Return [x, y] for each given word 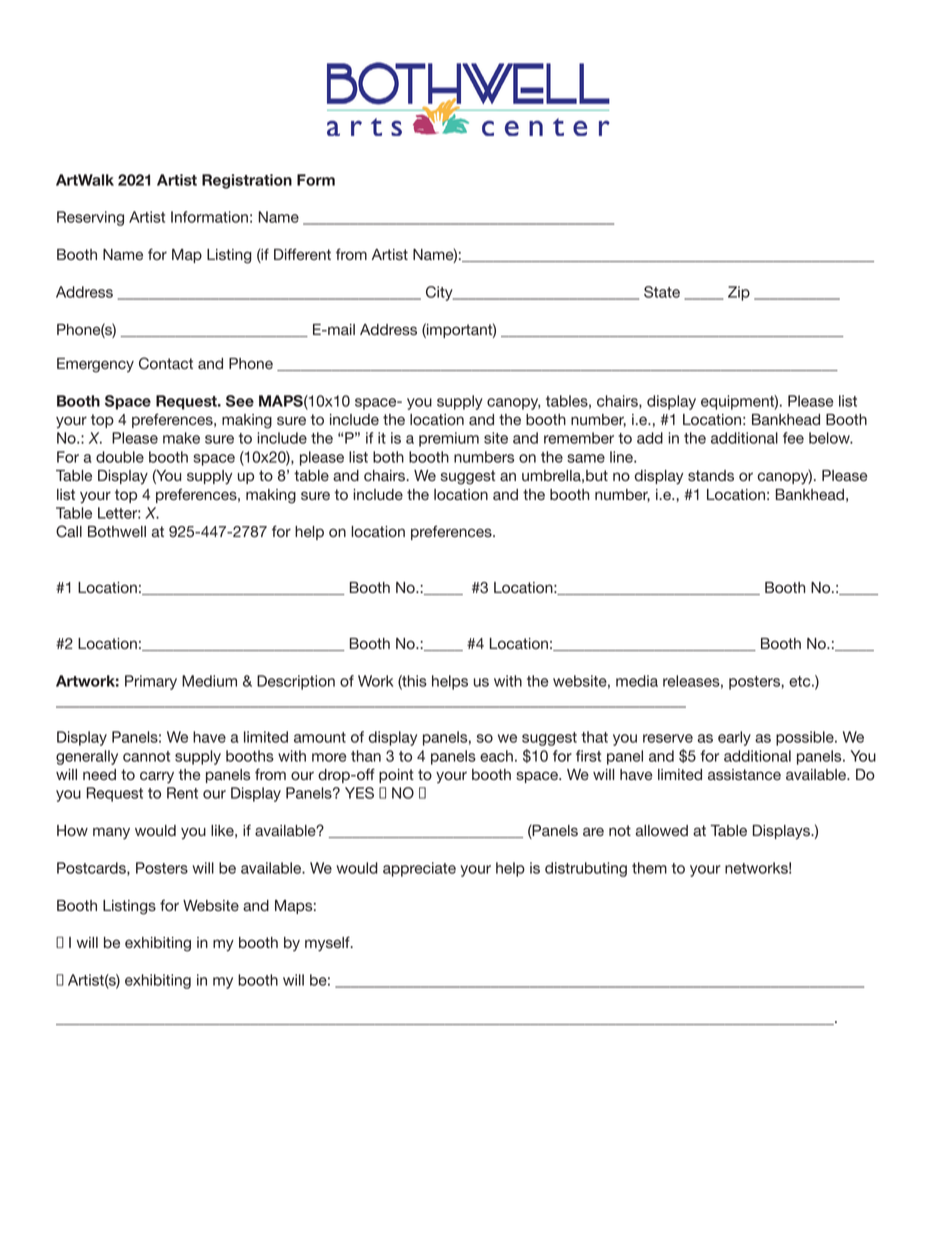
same [586, 458]
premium [449, 439]
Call [69, 531]
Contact [166, 363]
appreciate [419, 869]
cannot [146, 756]
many [111, 833]
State [662, 292]
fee [793, 438]
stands [711, 475]
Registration [247, 181]
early [734, 738]
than [366, 756]
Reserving [90, 218]
